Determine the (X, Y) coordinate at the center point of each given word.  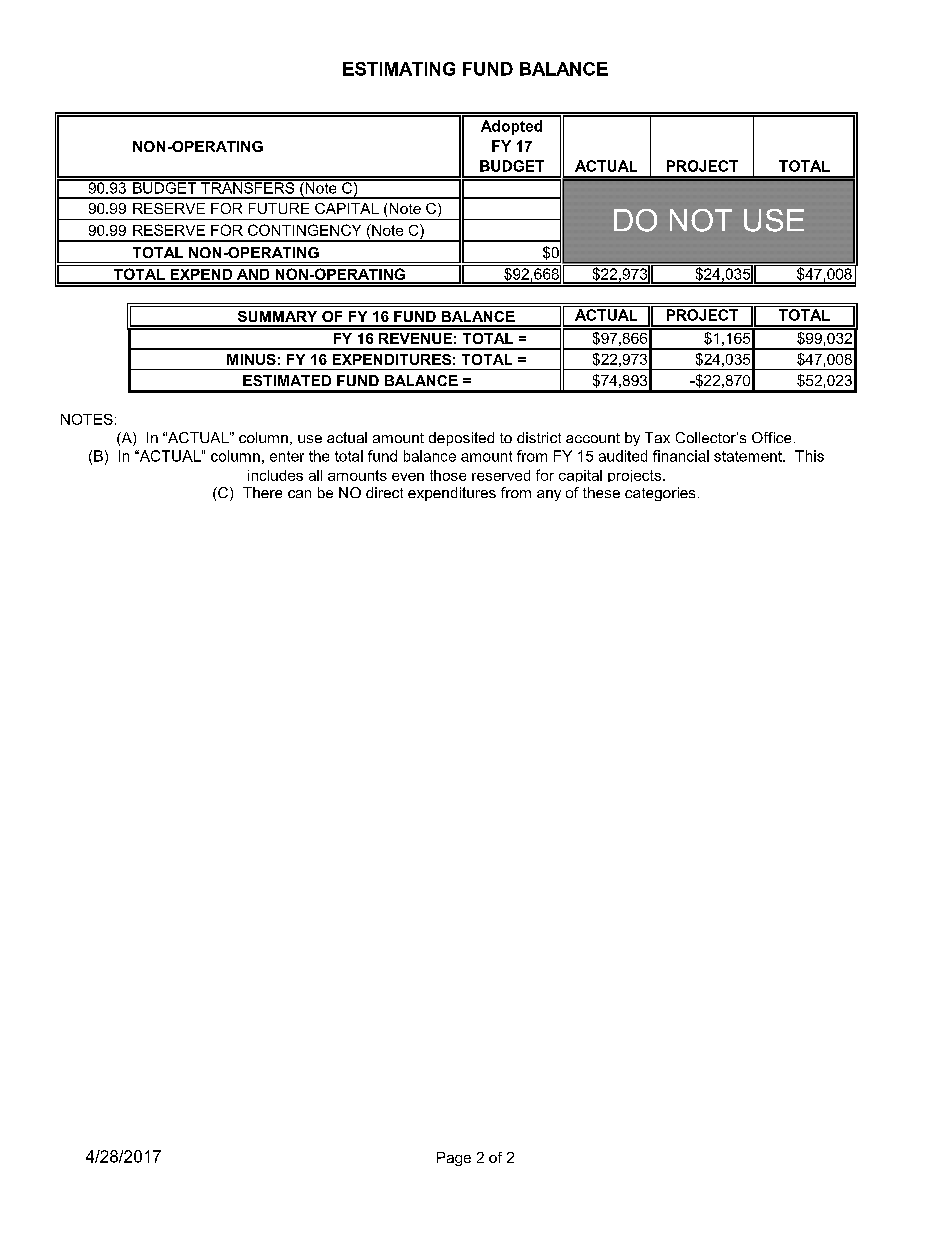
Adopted (511, 127)
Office (771, 437)
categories (660, 494)
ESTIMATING (399, 69)
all (315, 475)
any (549, 495)
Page (454, 1159)
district (539, 437)
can (299, 494)
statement (749, 456)
